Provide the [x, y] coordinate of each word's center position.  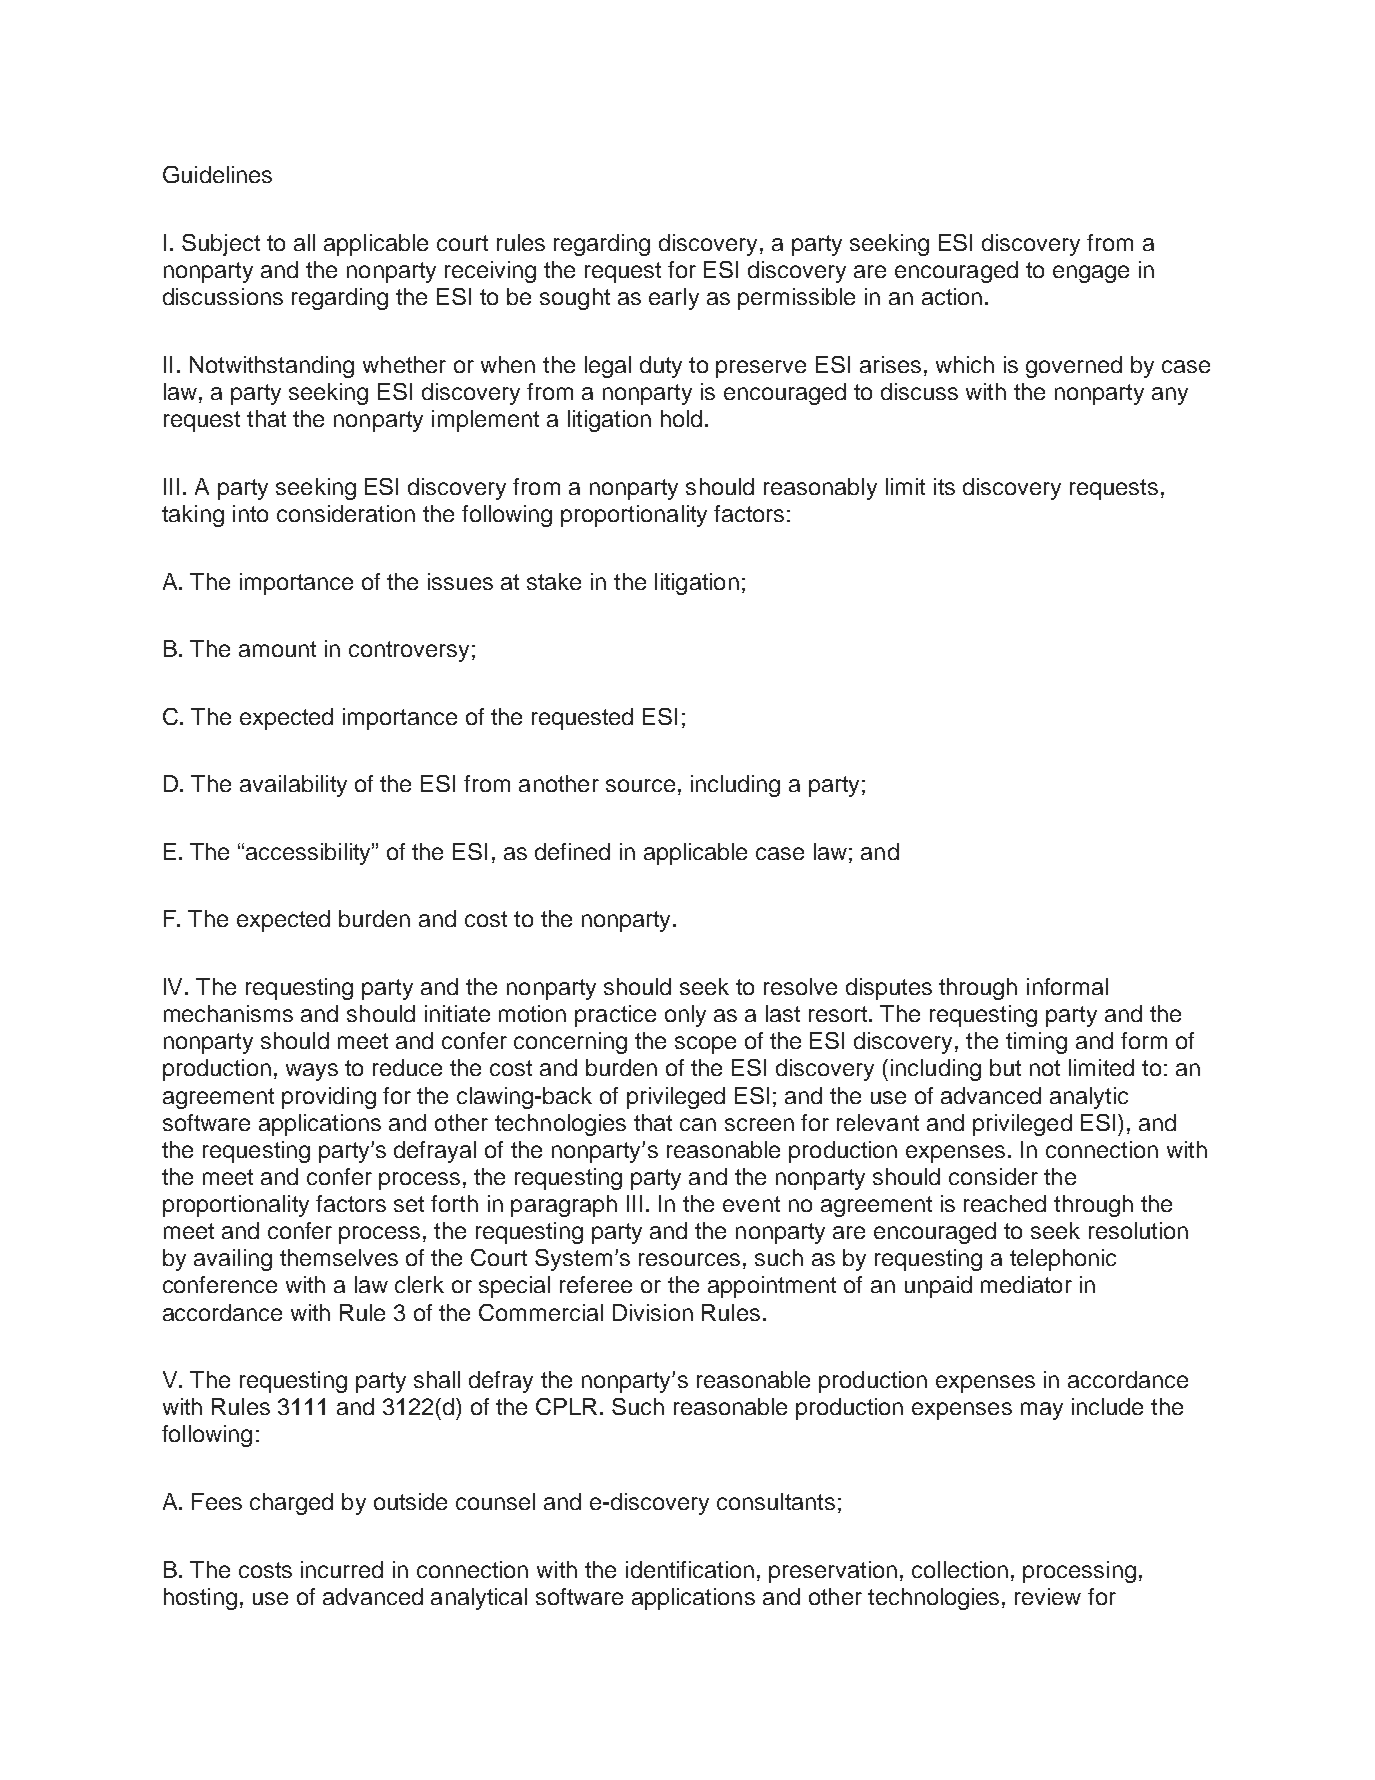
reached [1005, 1203]
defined [572, 851]
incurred [342, 1569]
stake [554, 581]
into [250, 513]
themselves [339, 1257]
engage [1091, 274]
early [674, 299]
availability [293, 786]
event [751, 1204]
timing [1036, 1043]
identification [690, 1569]
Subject [221, 245]
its [944, 486]
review [1048, 1596]
